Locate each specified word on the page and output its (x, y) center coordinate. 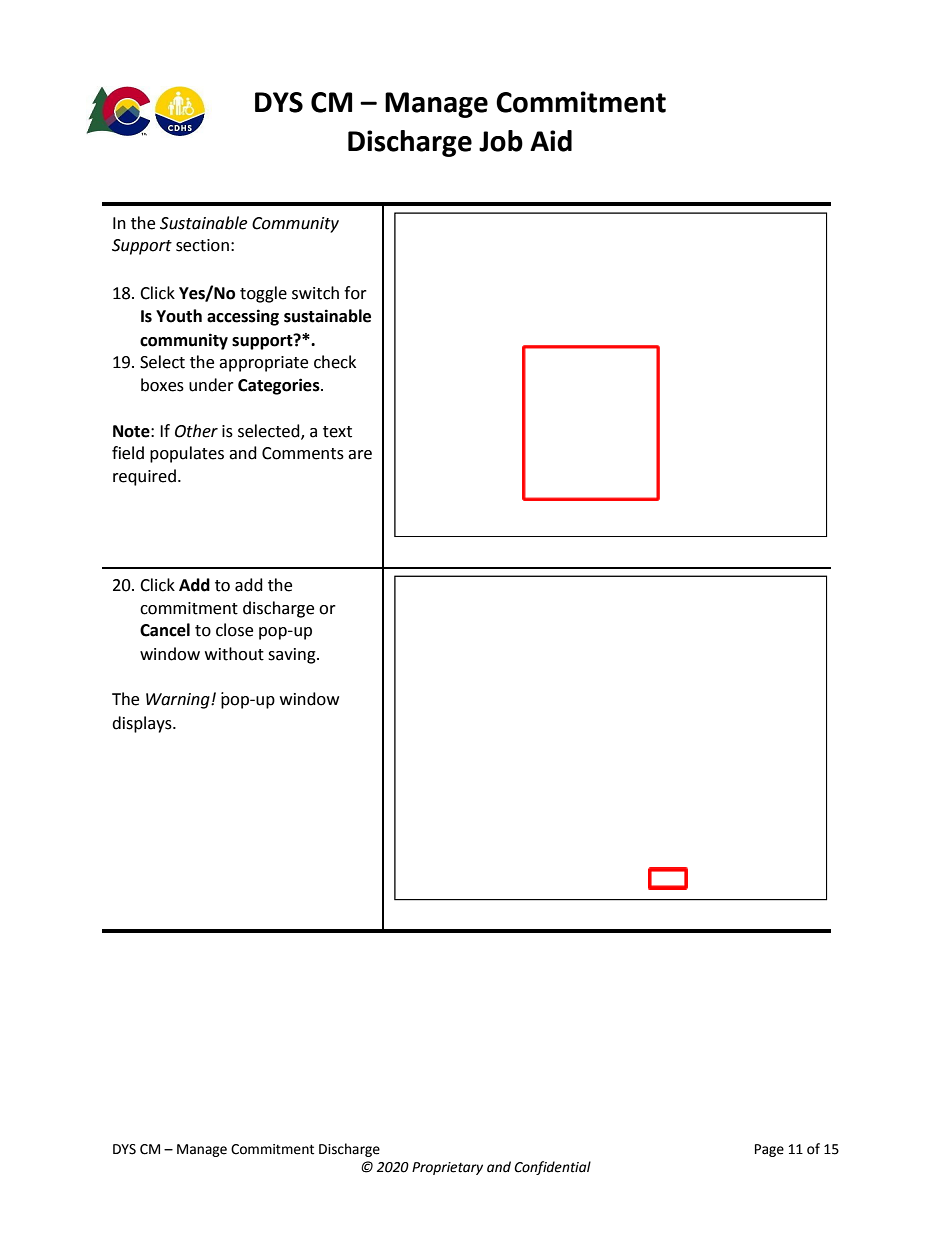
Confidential (552, 1168)
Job (501, 141)
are (360, 455)
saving (293, 656)
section (202, 245)
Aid (551, 141)
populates (187, 454)
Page (769, 1150)
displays (143, 724)
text (337, 432)
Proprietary (447, 1168)
